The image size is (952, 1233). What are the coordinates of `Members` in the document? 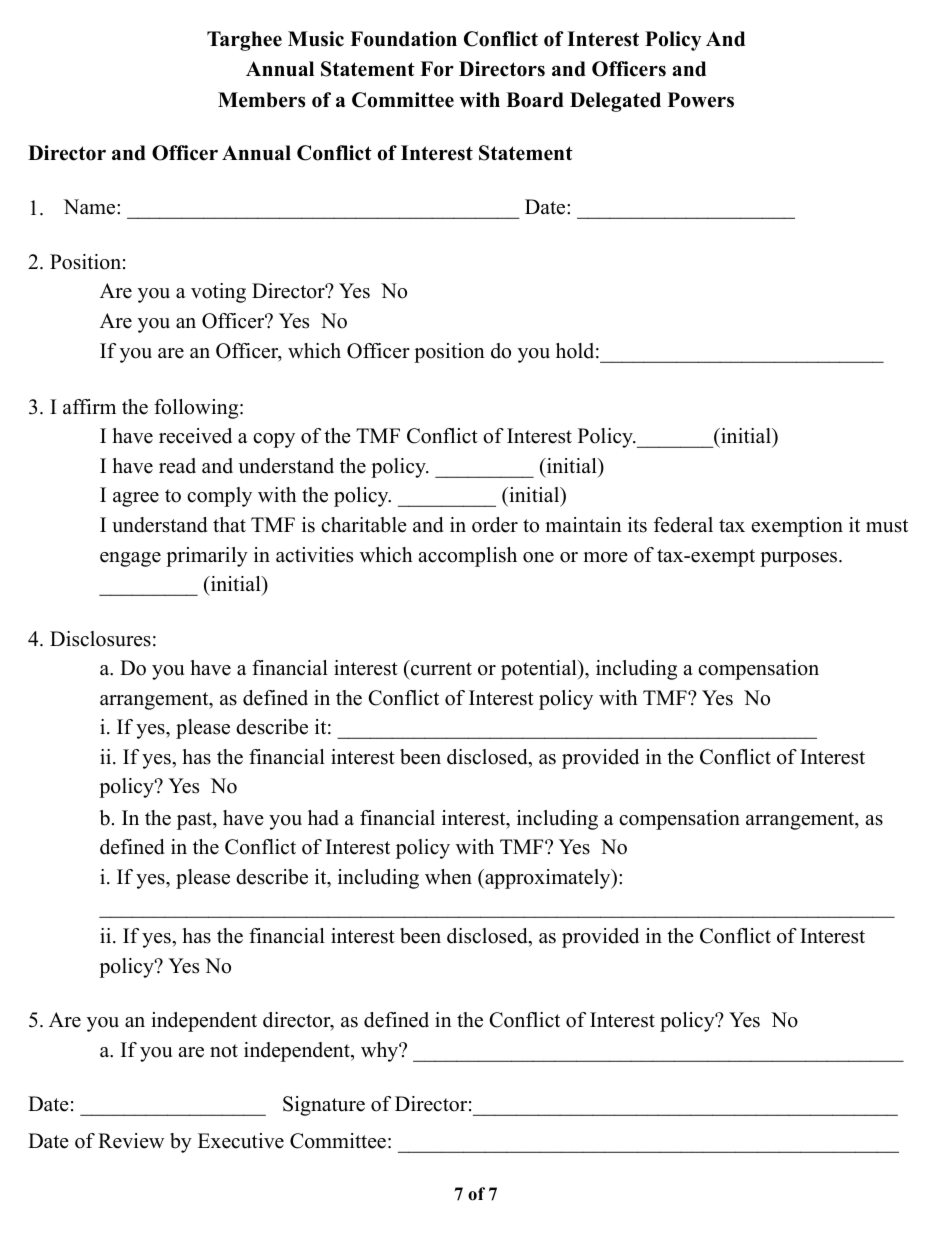 It's located at (261, 100).
